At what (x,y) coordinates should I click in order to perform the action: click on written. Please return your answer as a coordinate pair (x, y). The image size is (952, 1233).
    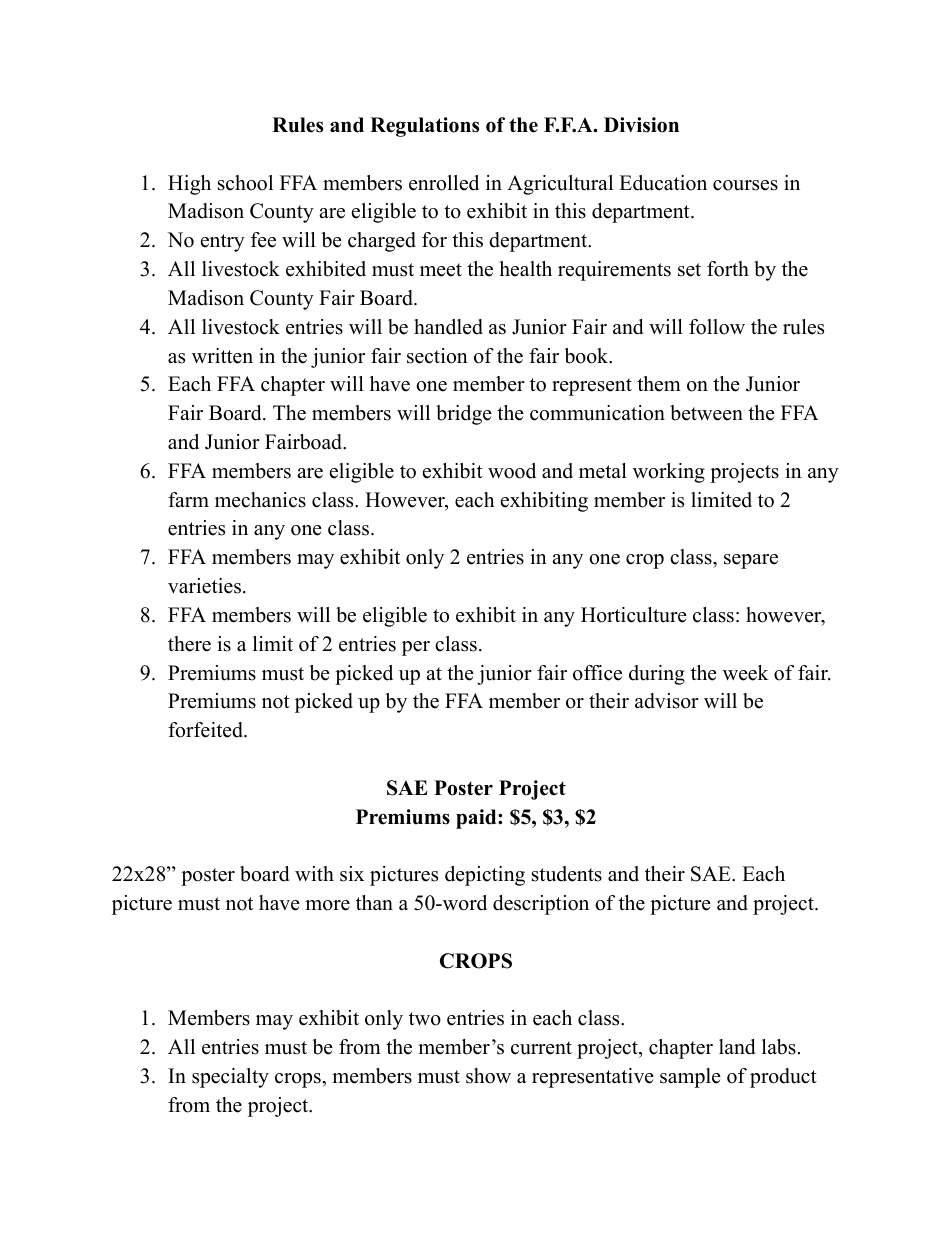
    Looking at the image, I should click on (222, 356).
